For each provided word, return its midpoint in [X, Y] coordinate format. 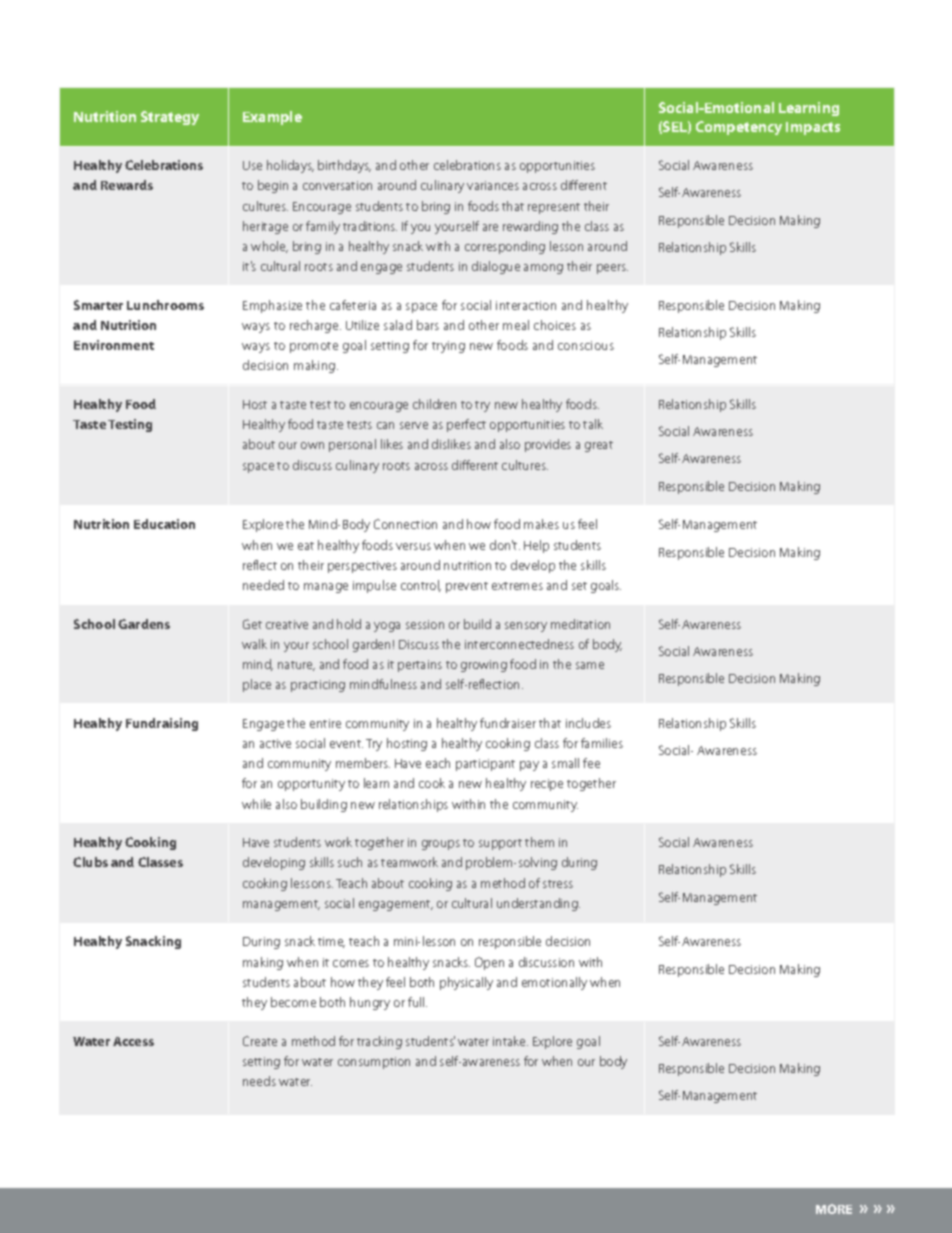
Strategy [170, 118]
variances [493, 185]
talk [593, 424]
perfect [466, 425]
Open [489, 963]
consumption [374, 1063]
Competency [739, 128]
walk [254, 644]
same [590, 665]
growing [484, 666]
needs [259, 1081]
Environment [114, 345]
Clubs [90, 862]
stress [558, 884]
